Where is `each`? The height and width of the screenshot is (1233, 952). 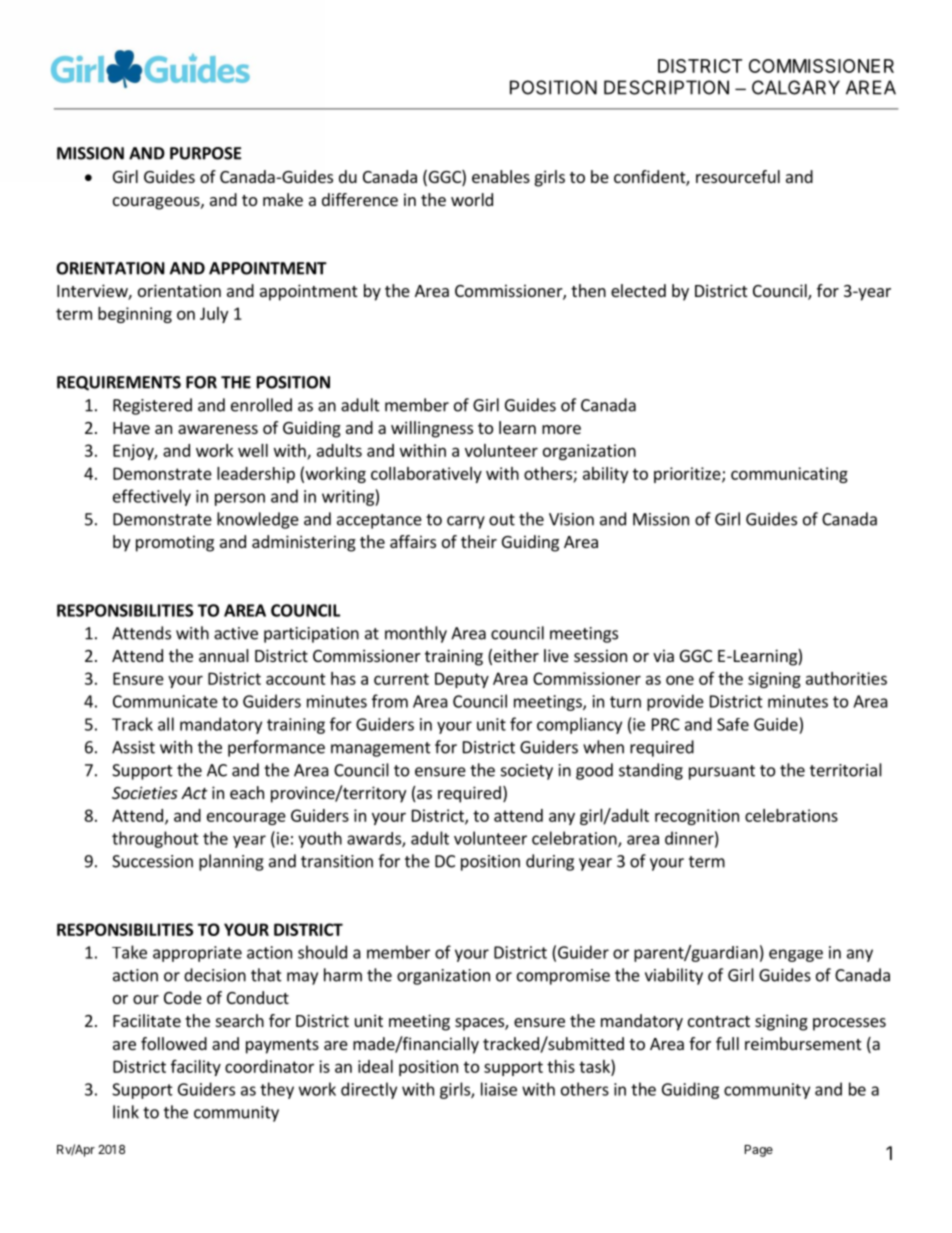 each is located at coordinates (247, 792).
